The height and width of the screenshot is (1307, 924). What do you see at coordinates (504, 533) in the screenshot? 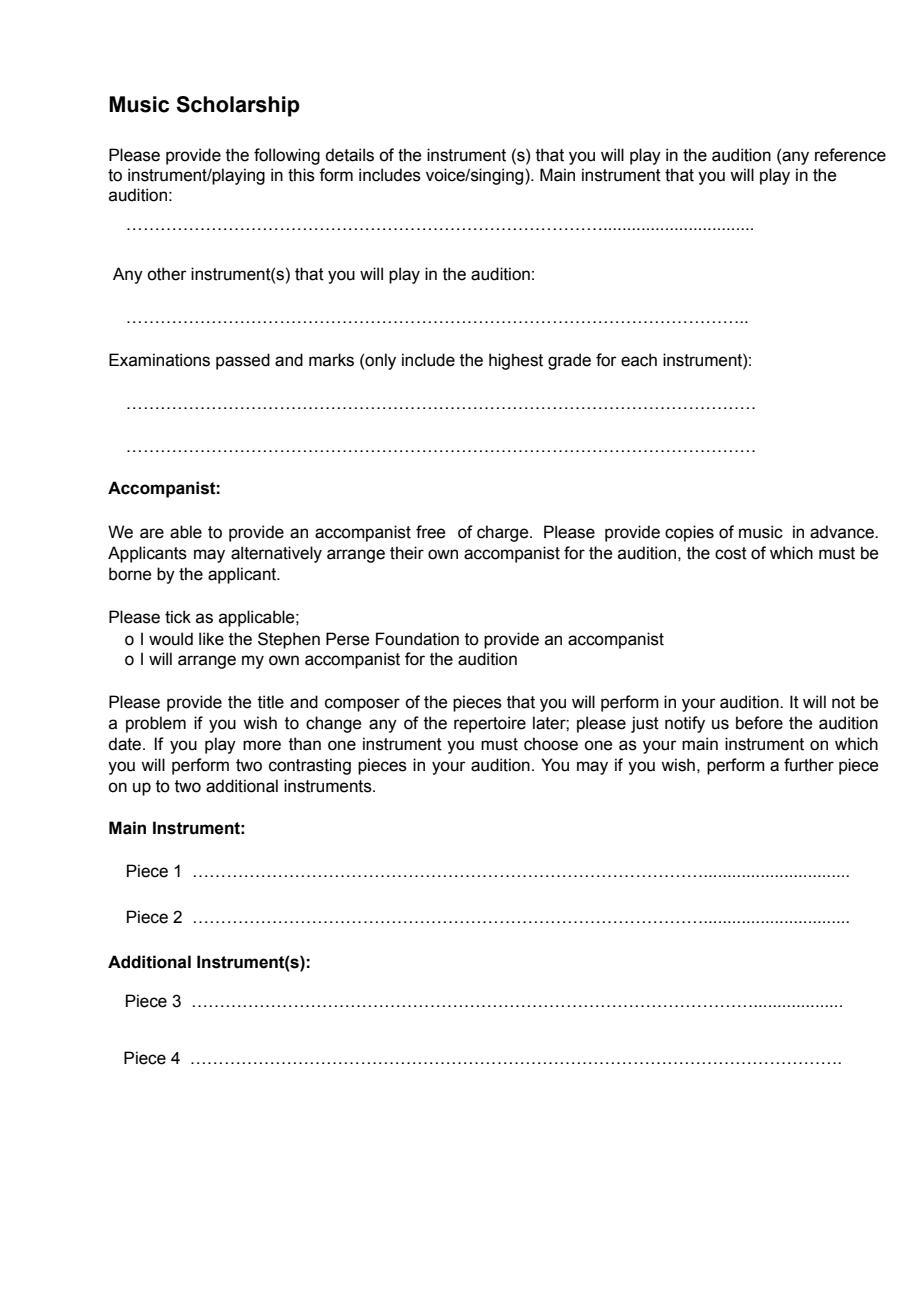
I see `charge` at bounding box center [504, 533].
